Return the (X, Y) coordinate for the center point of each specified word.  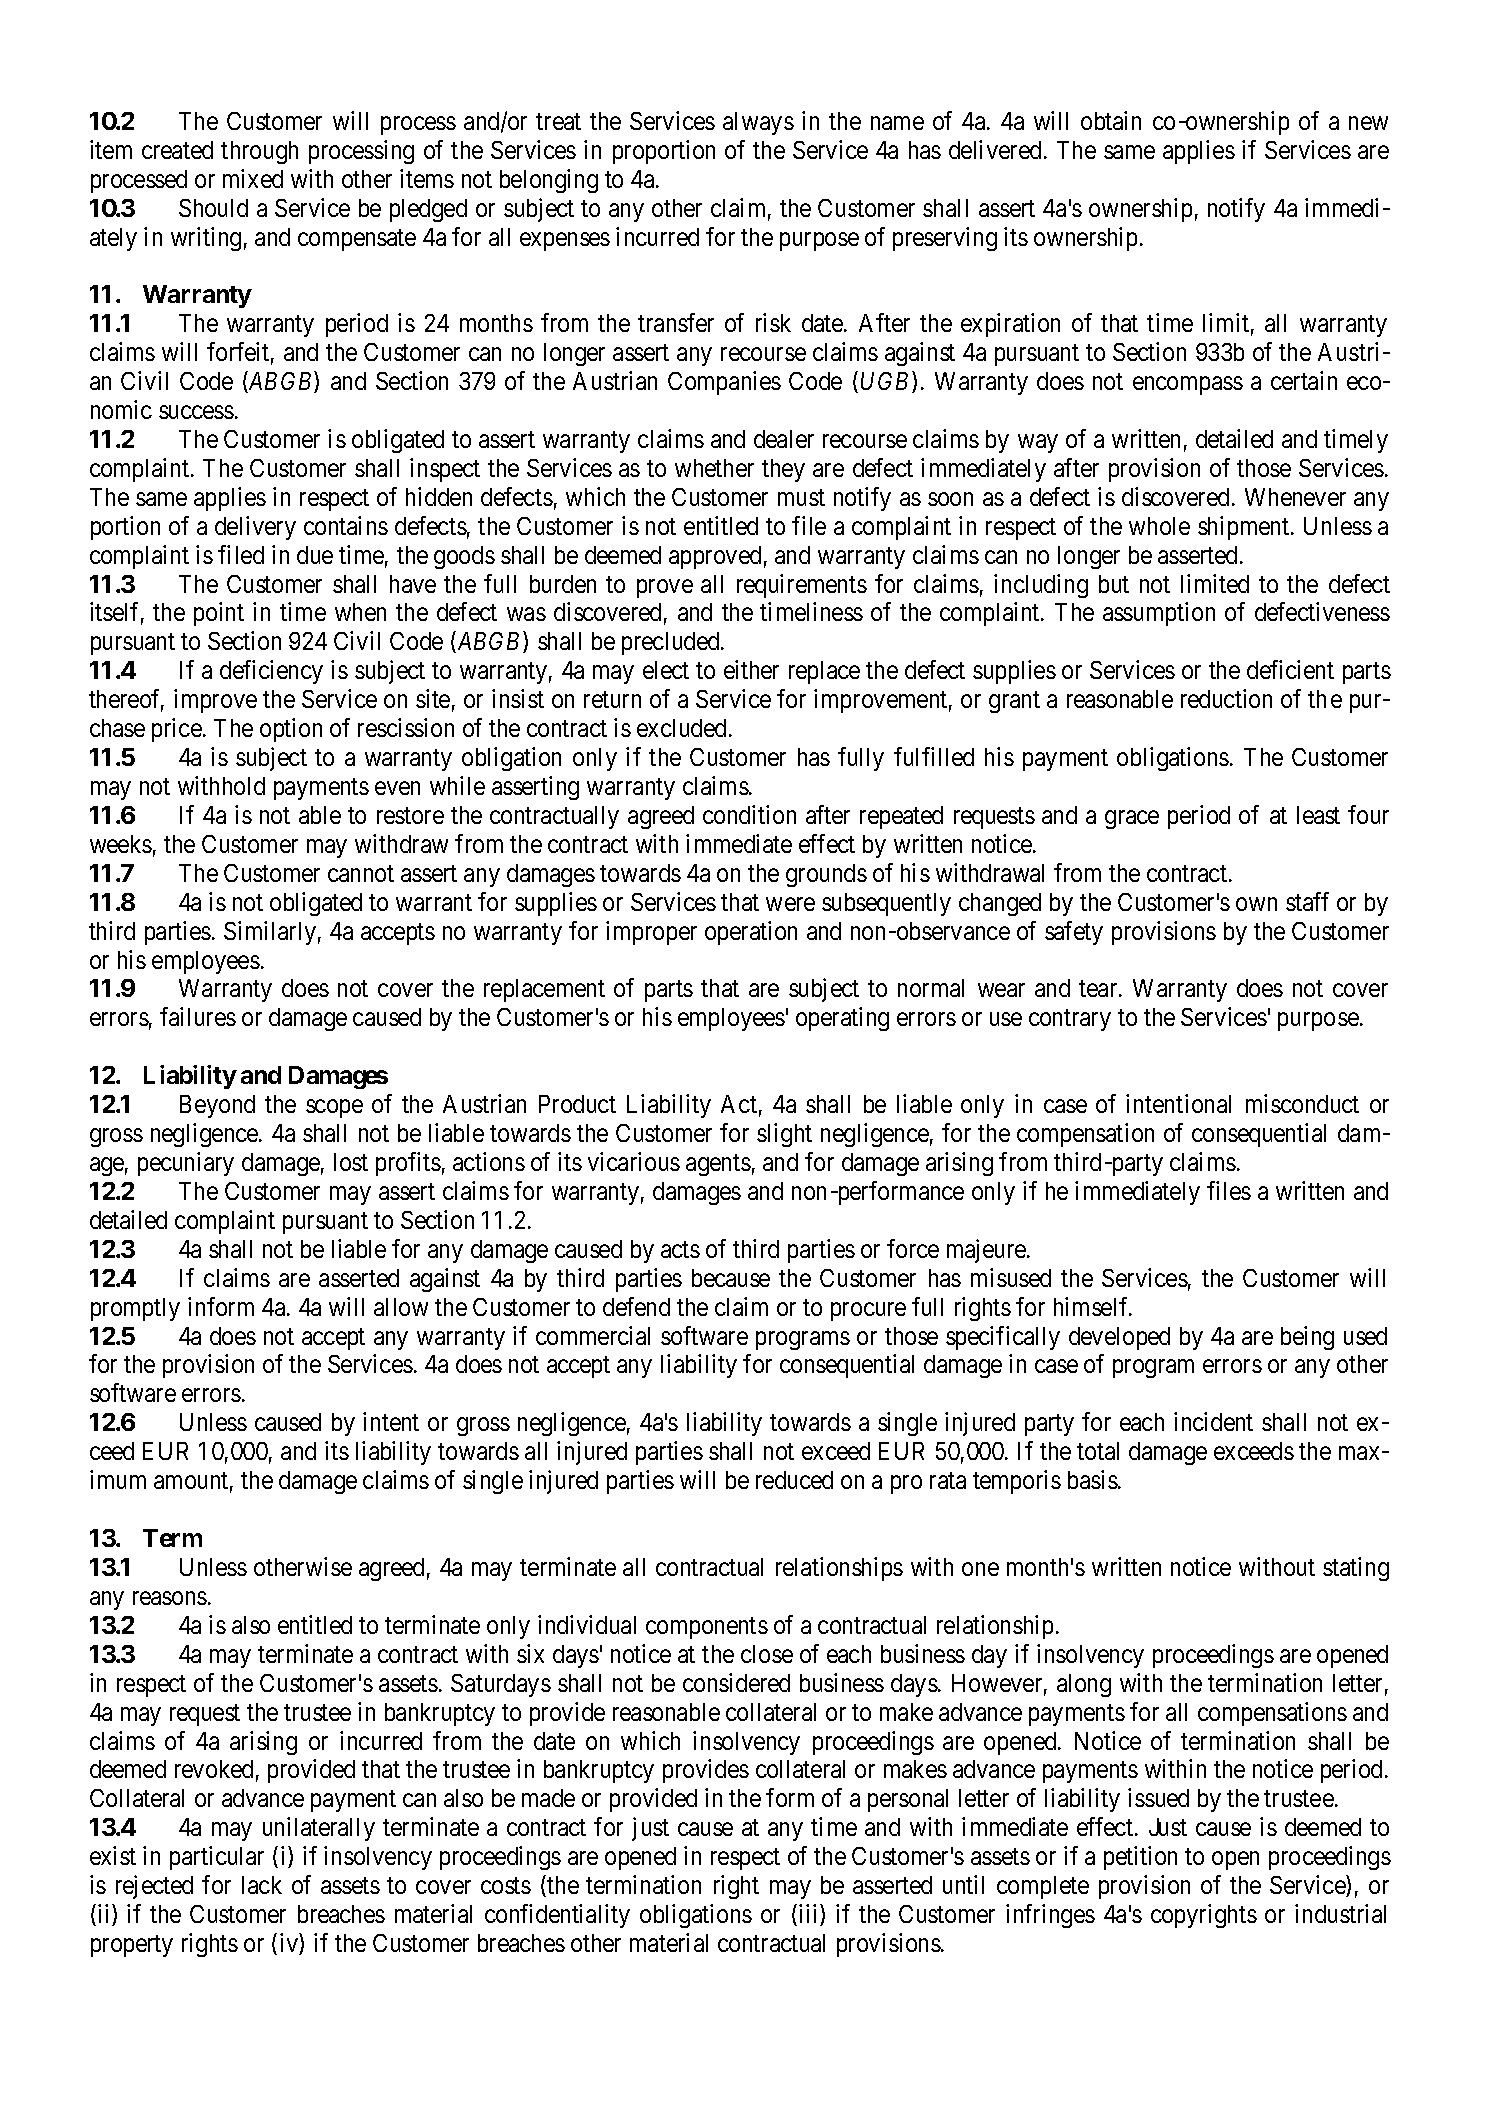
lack (262, 1885)
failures (198, 1016)
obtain (1111, 120)
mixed (253, 178)
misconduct (1302, 1103)
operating (842, 1019)
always (758, 123)
